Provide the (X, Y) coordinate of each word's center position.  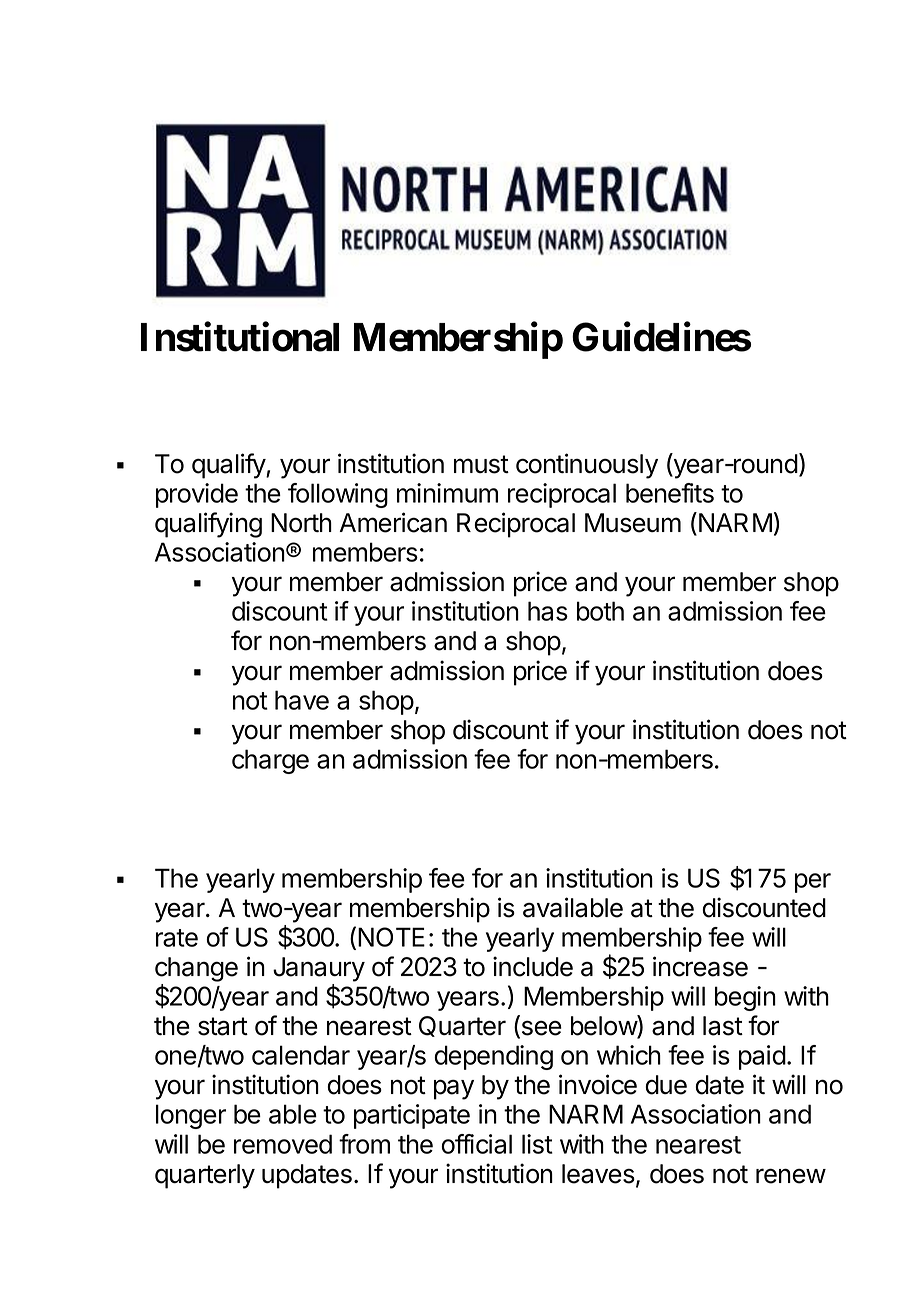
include (533, 966)
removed (283, 1144)
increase (700, 966)
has (548, 611)
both (600, 611)
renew (791, 1176)
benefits (670, 493)
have (302, 700)
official (476, 1144)
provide (197, 495)
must (481, 464)
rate (177, 938)
